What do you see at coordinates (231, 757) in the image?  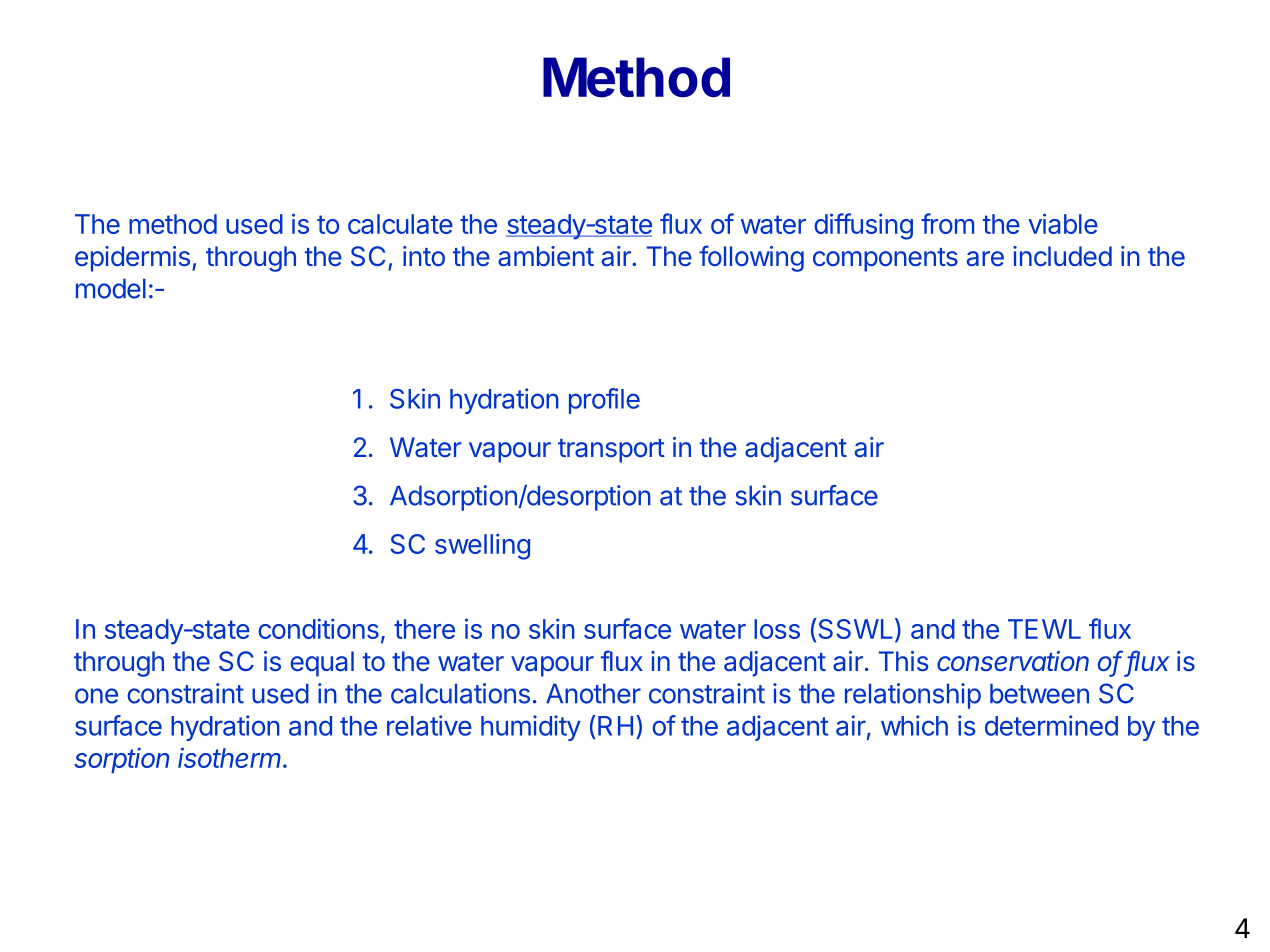 I see `isotherm` at bounding box center [231, 757].
